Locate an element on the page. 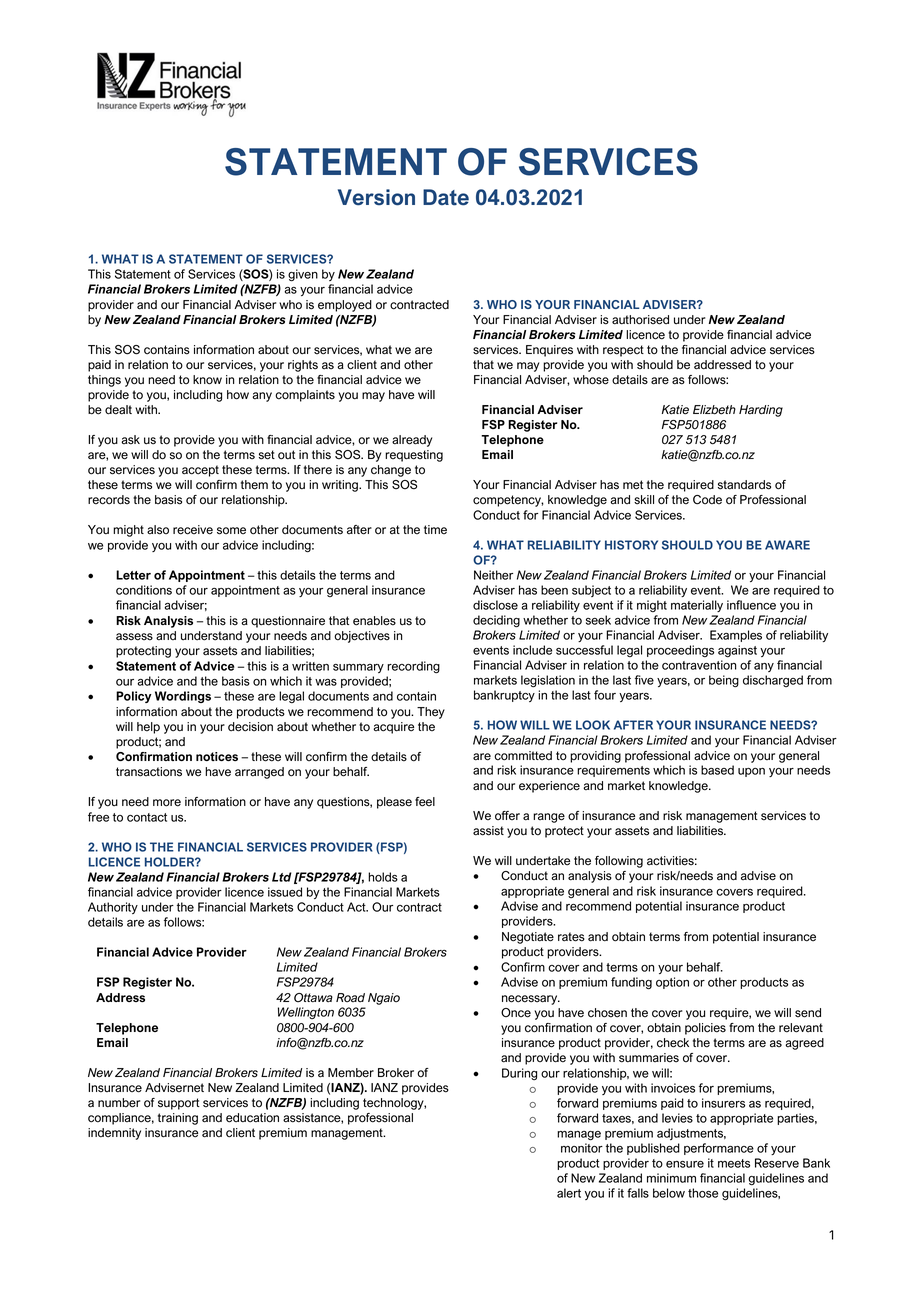  Date is located at coordinates (446, 197).
